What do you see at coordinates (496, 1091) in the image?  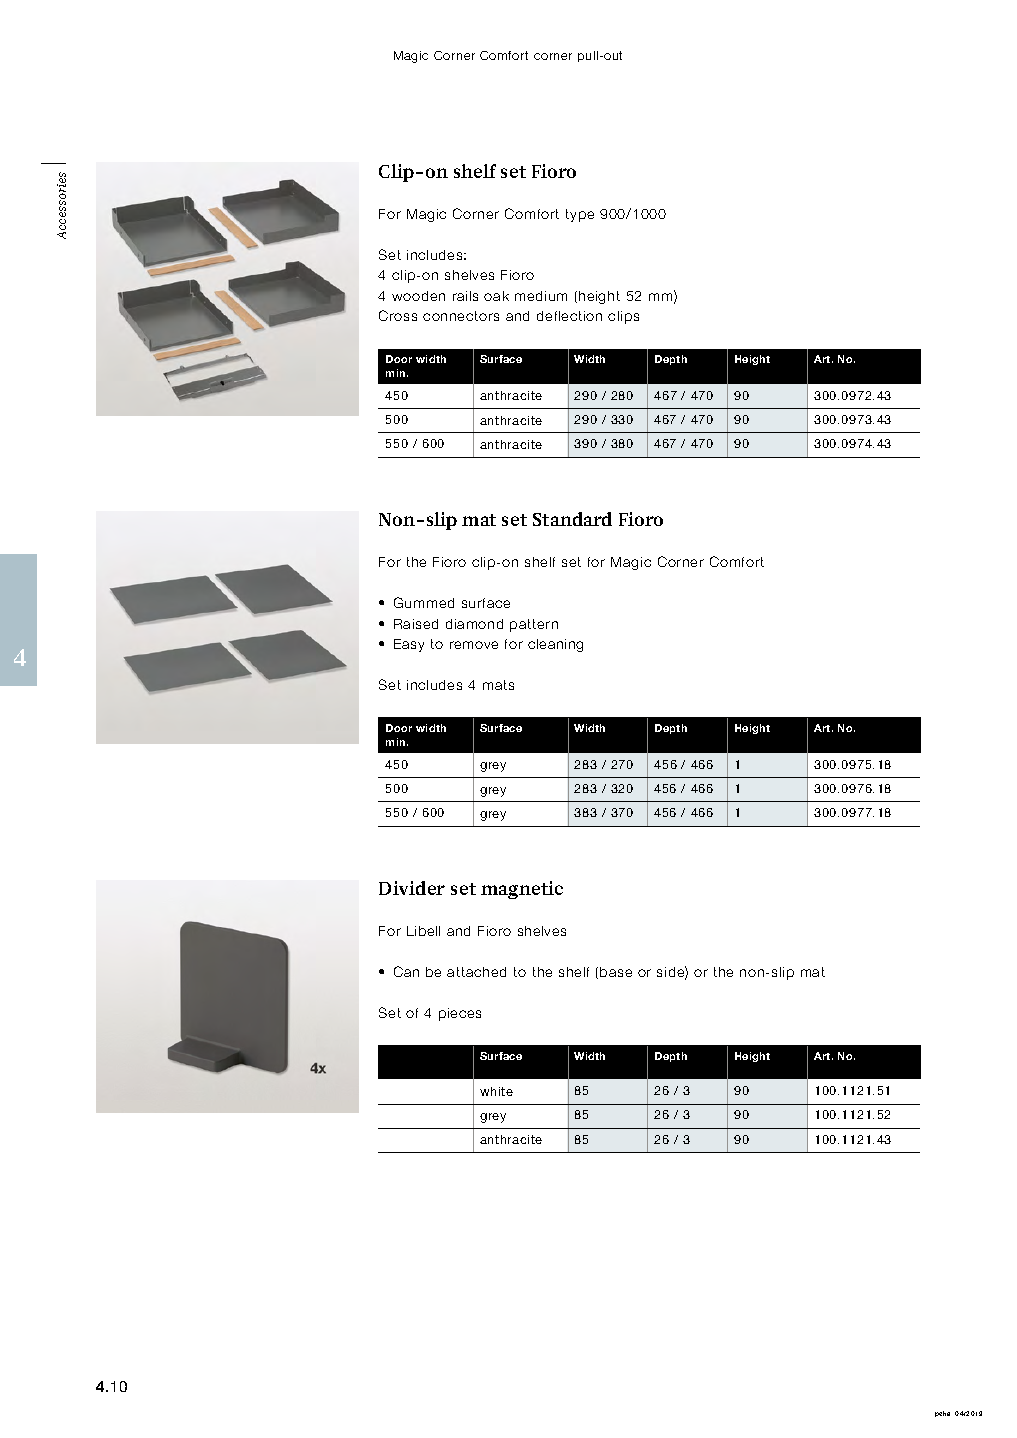 I see `white` at bounding box center [496, 1091].
